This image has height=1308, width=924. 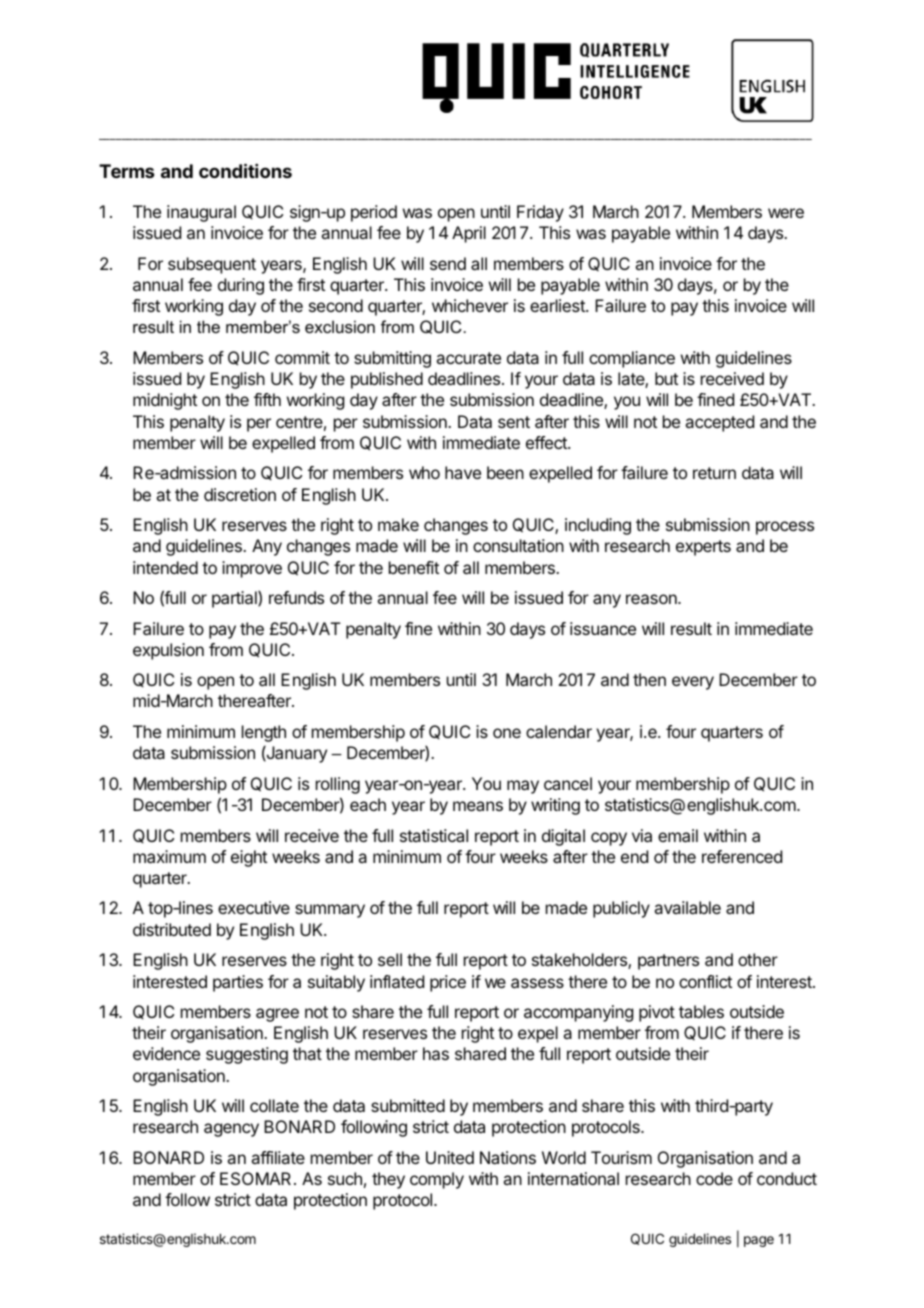 What do you see at coordinates (719, 423) in the image?
I see `accepted` at bounding box center [719, 423].
